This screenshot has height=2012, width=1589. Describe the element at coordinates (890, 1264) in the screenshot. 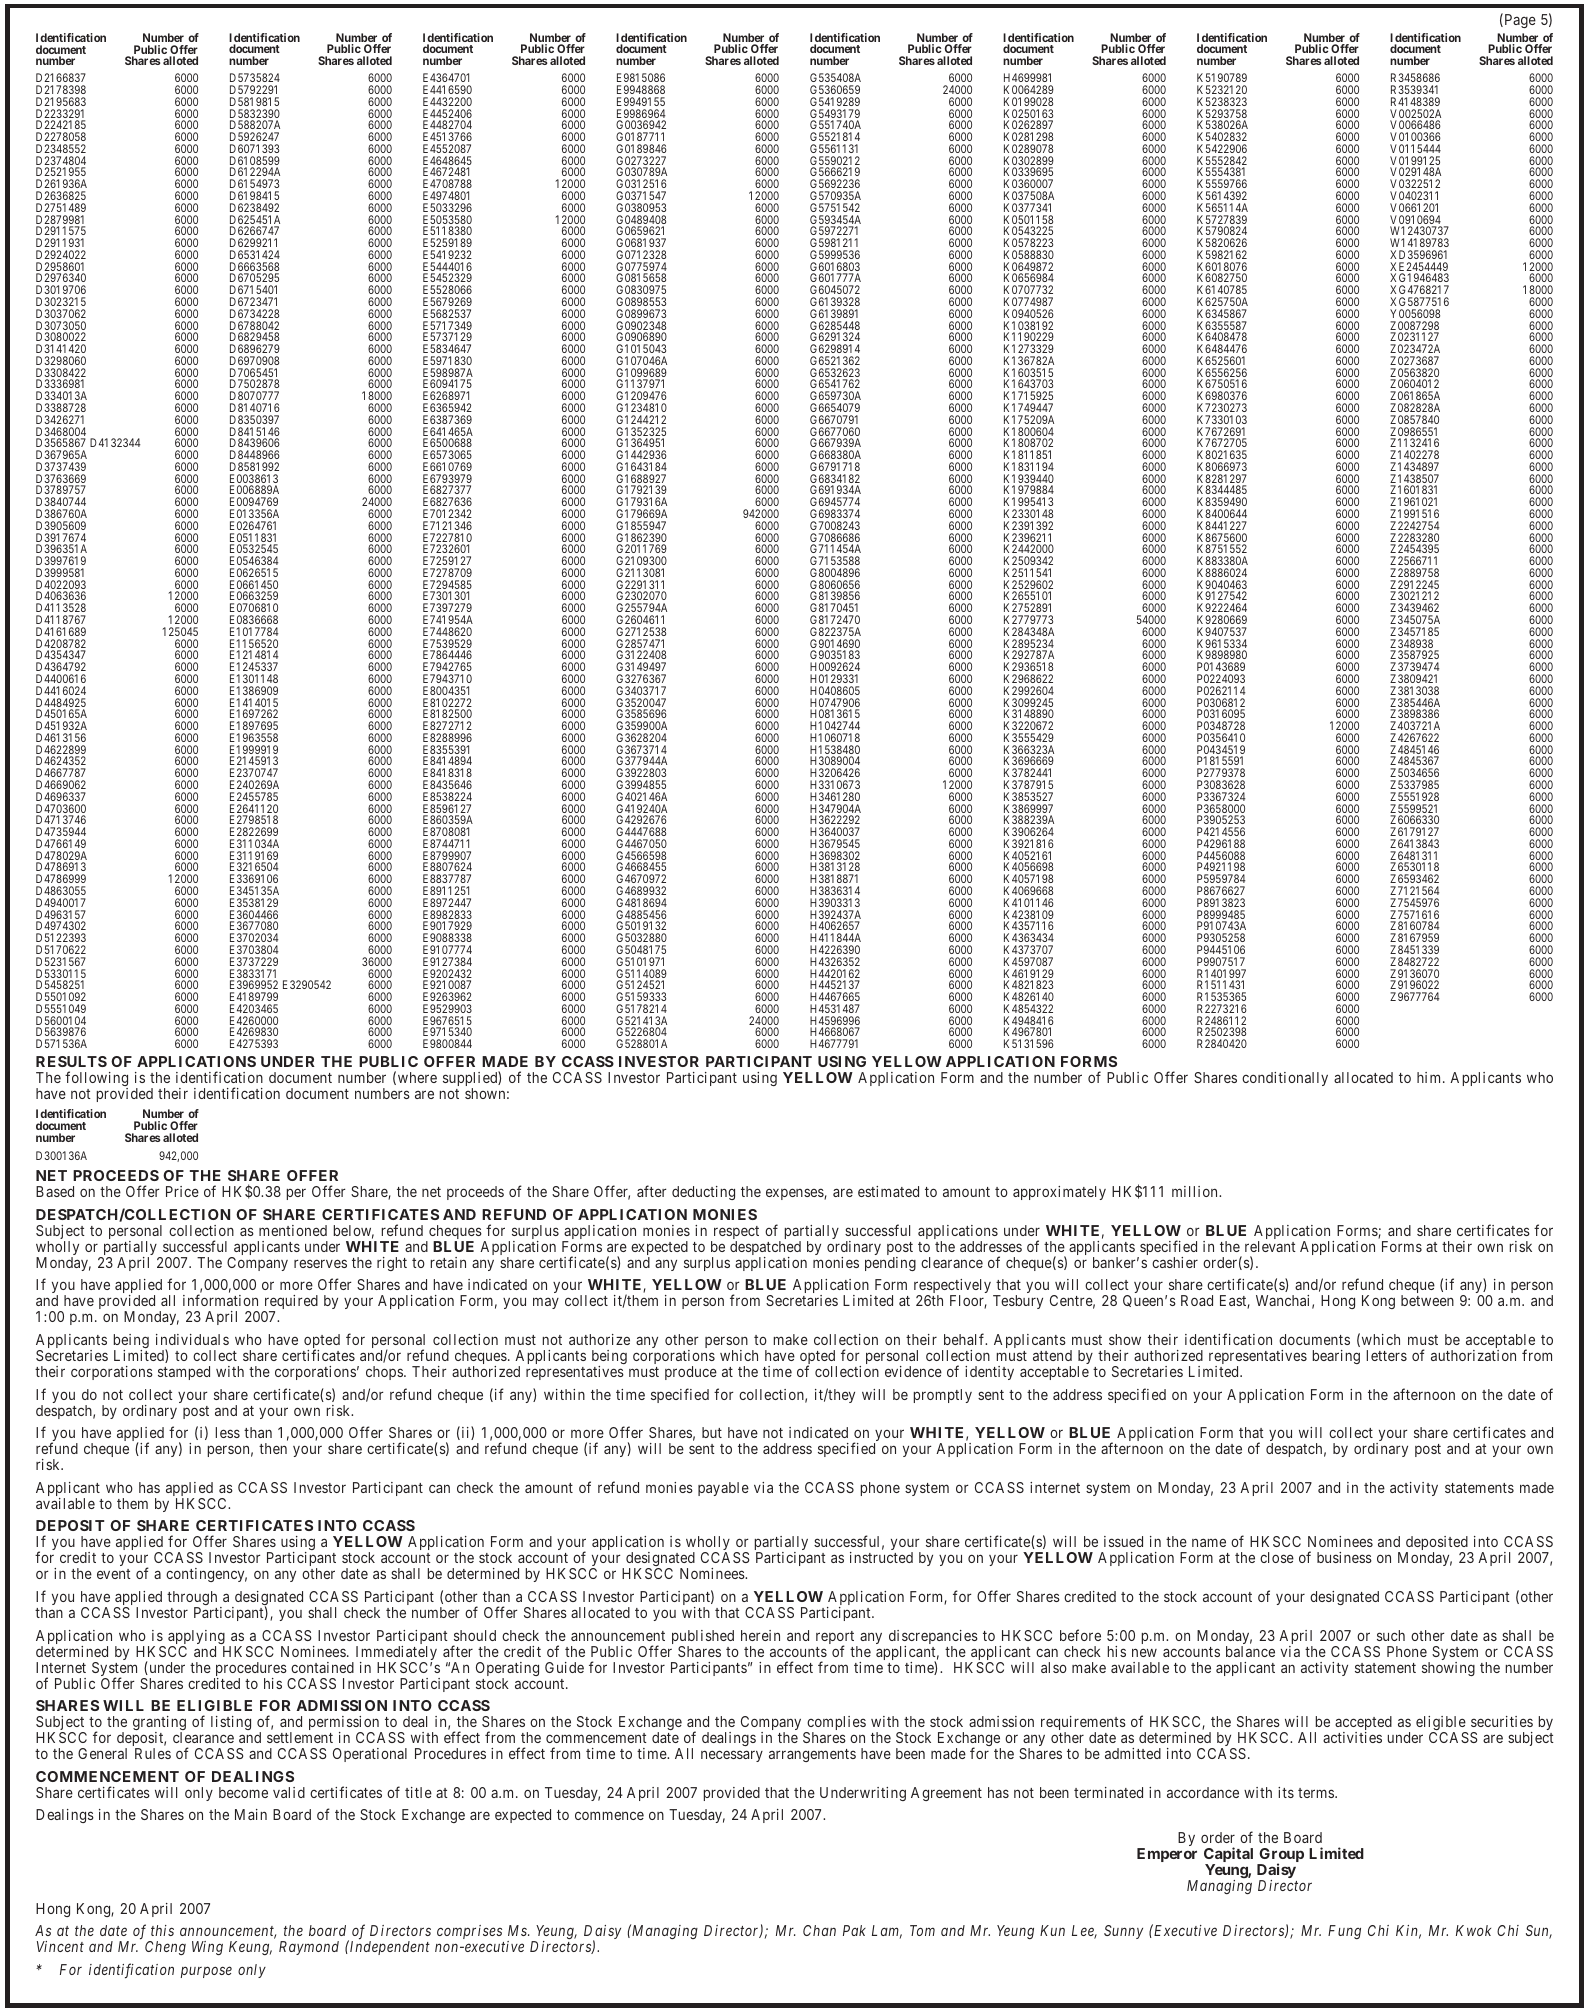

I see `pending` at that location.
